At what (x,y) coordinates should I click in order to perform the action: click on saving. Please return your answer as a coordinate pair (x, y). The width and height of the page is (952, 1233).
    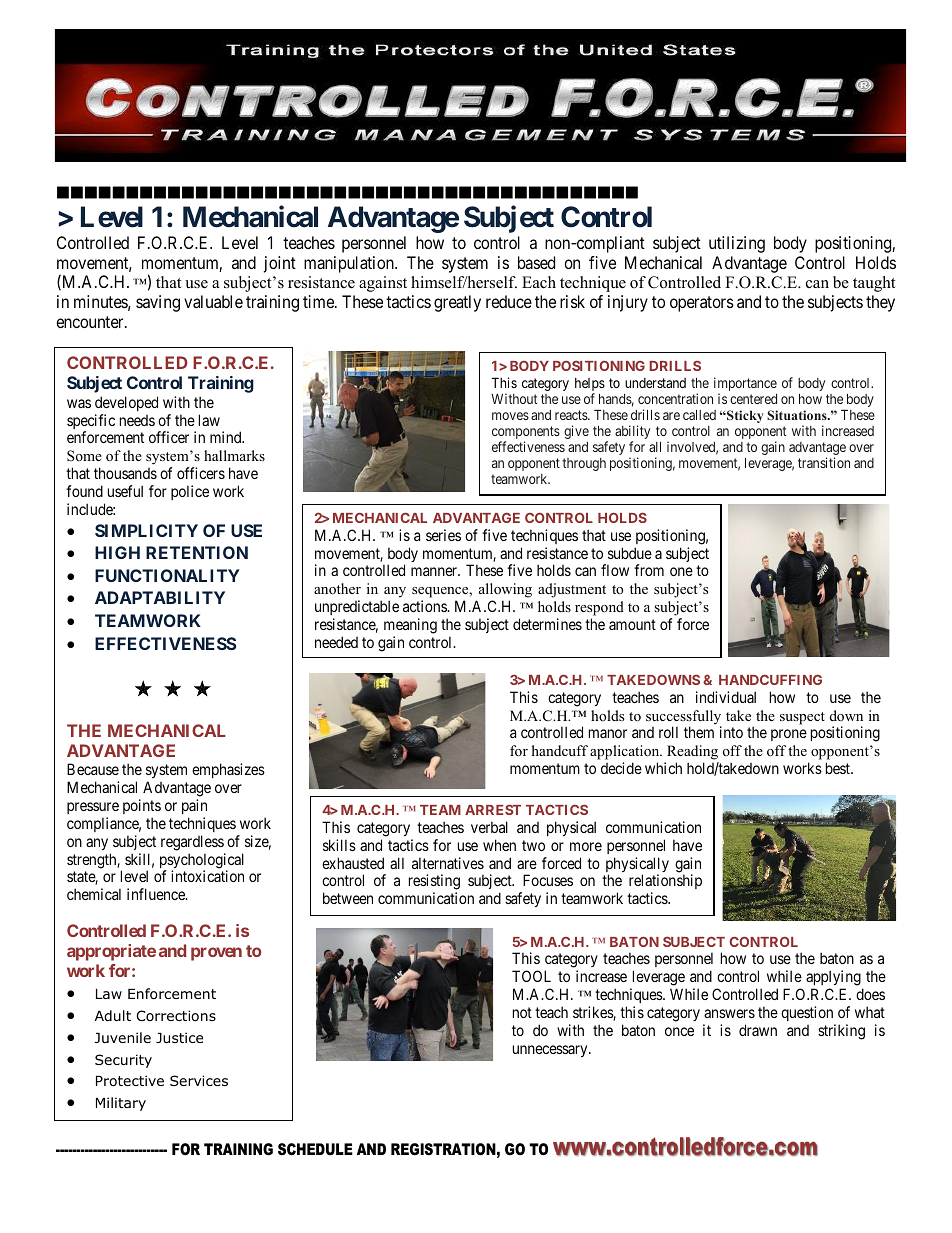
    Looking at the image, I should click on (158, 303).
